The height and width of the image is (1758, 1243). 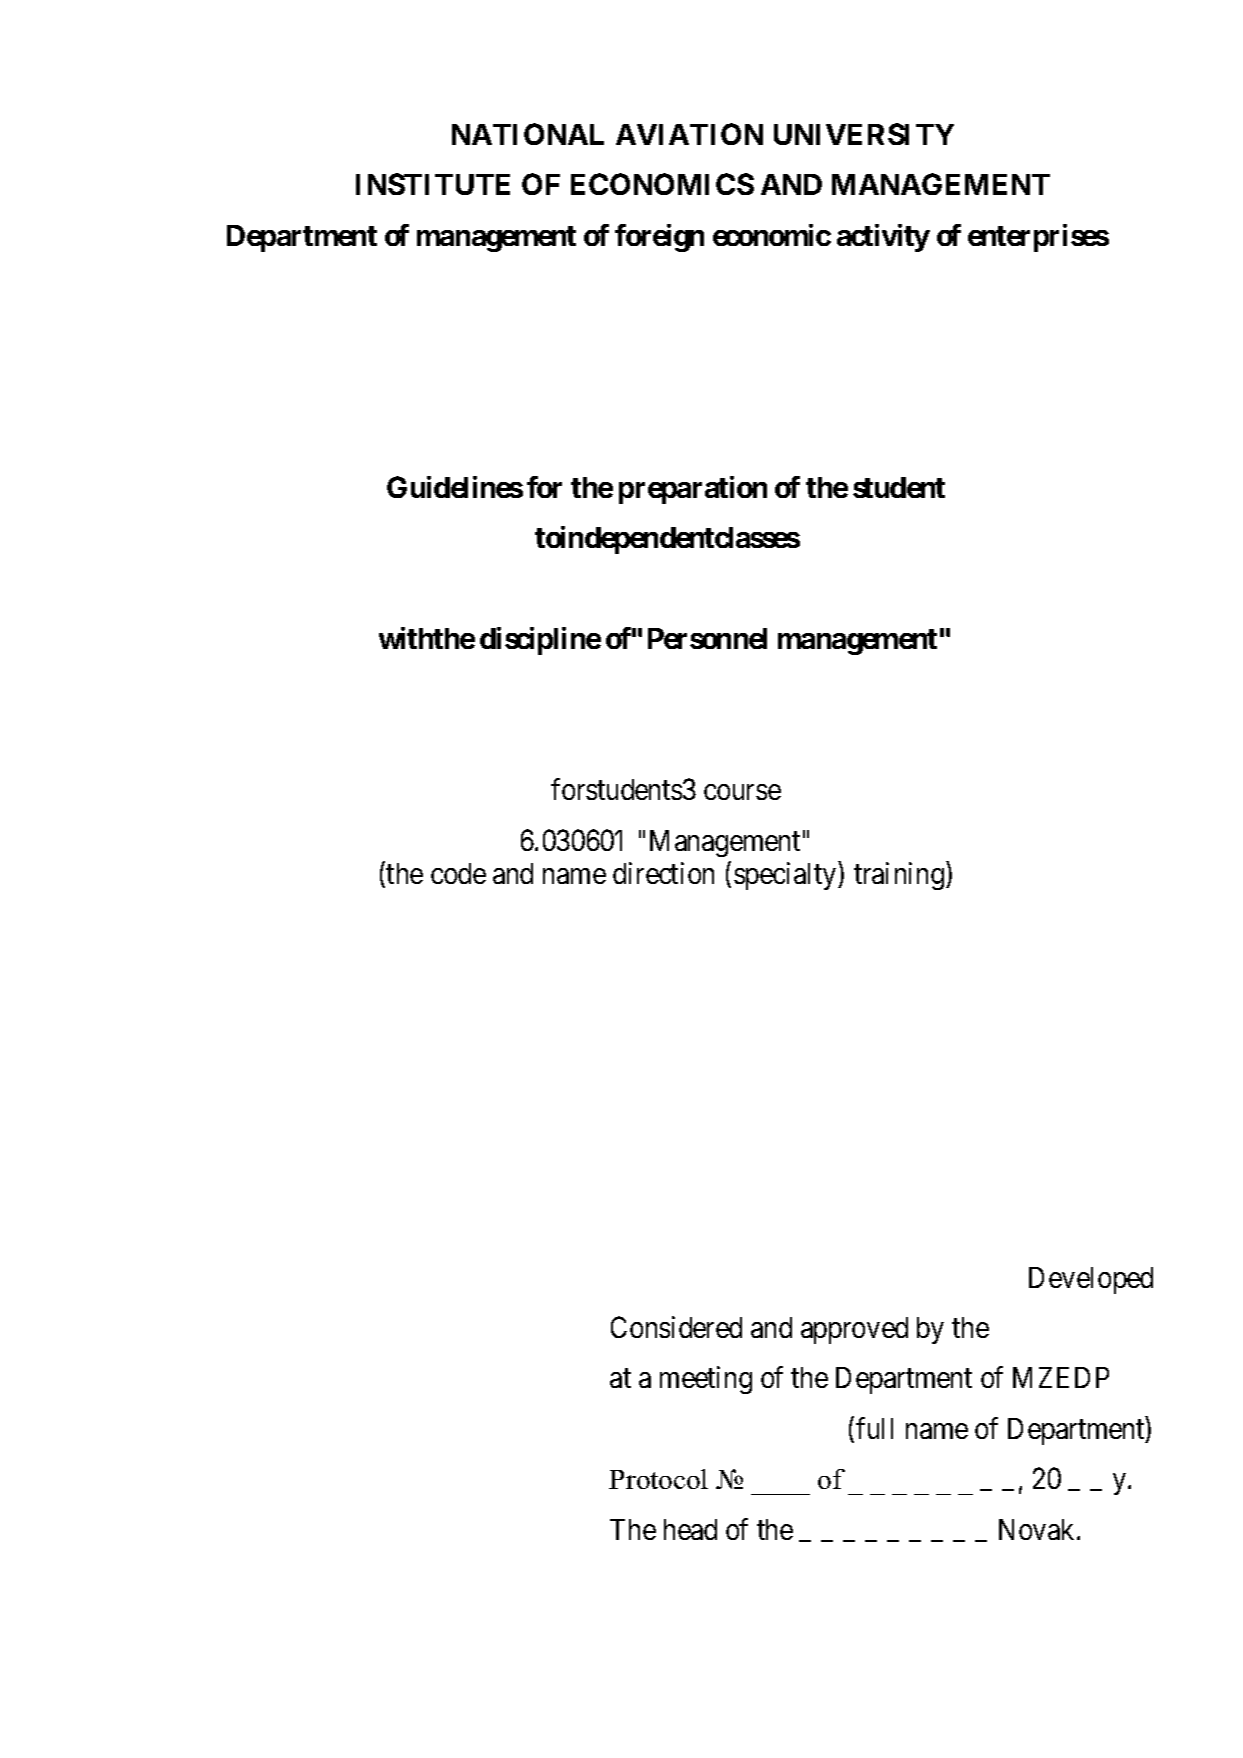 What do you see at coordinates (1091, 1280) in the image?
I see `Developed` at bounding box center [1091, 1280].
